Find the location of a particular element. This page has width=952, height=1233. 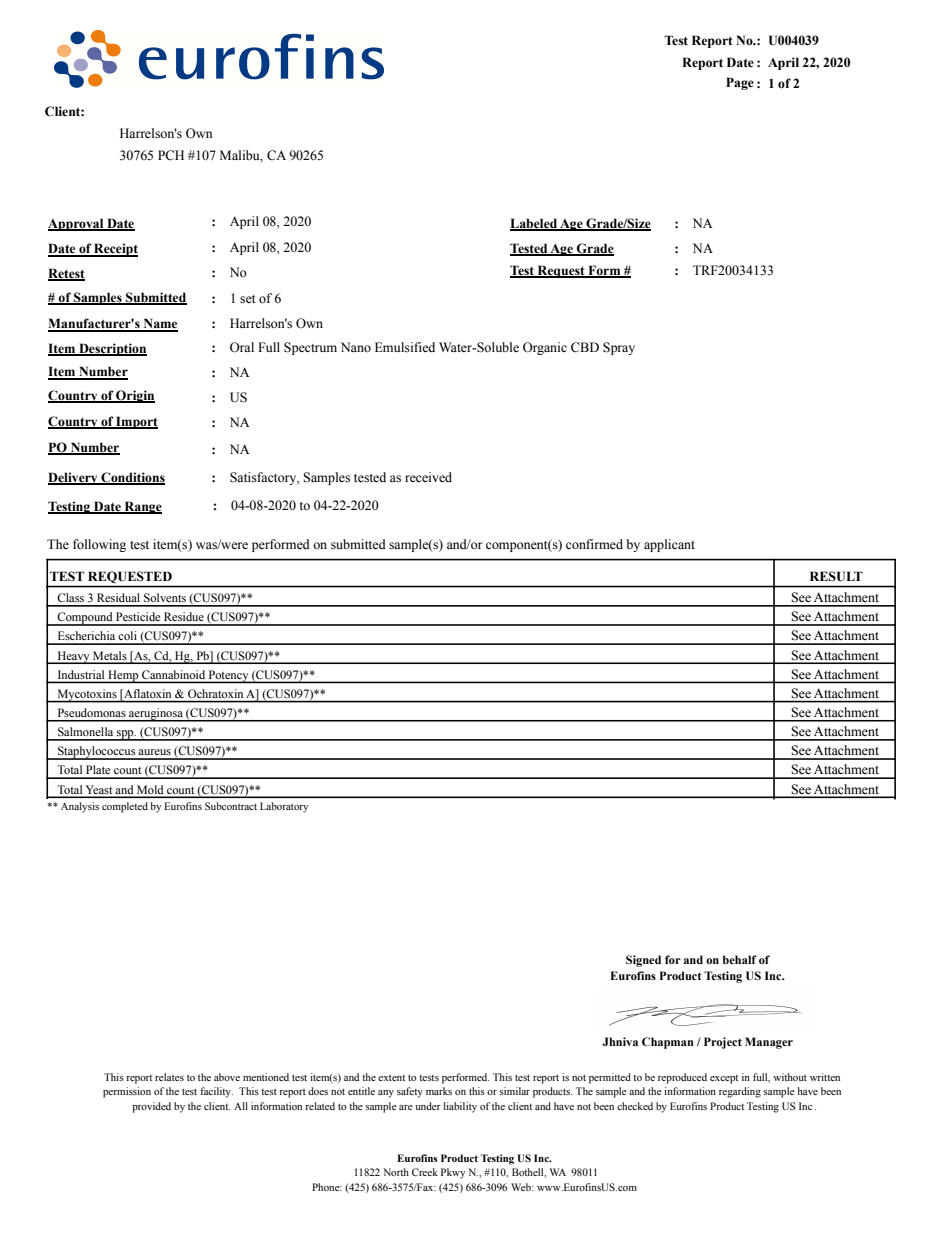

Signed is located at coordinates (643, 961).
